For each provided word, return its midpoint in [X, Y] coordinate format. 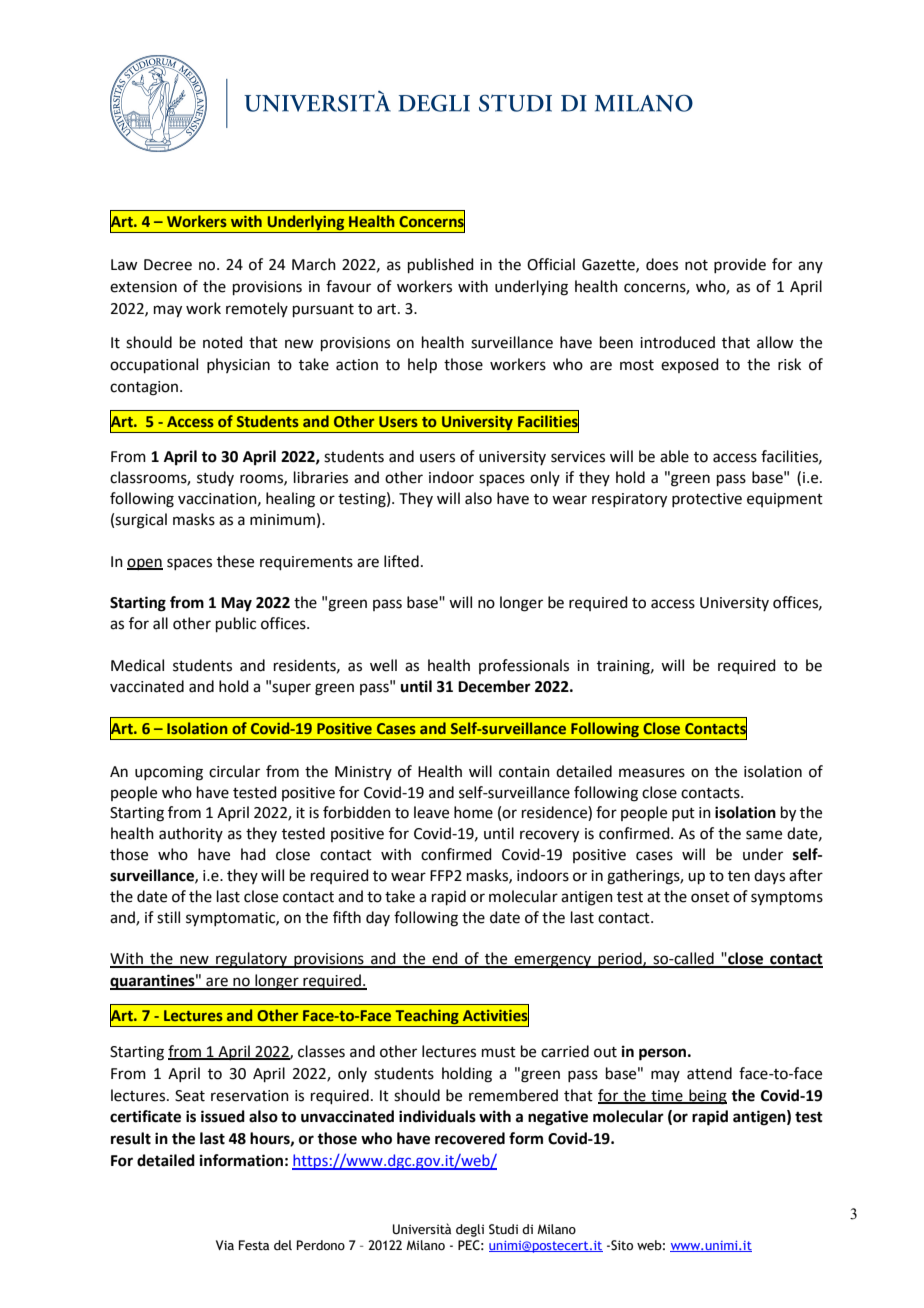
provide [740, 265]
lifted [401, 561]
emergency [553, 961]
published [441, 265]
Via [225, 1245]
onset [710, 897]
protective [707, 500]
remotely [257, 309]
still [168, 917]
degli [470, 1230]
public [236, 624]
